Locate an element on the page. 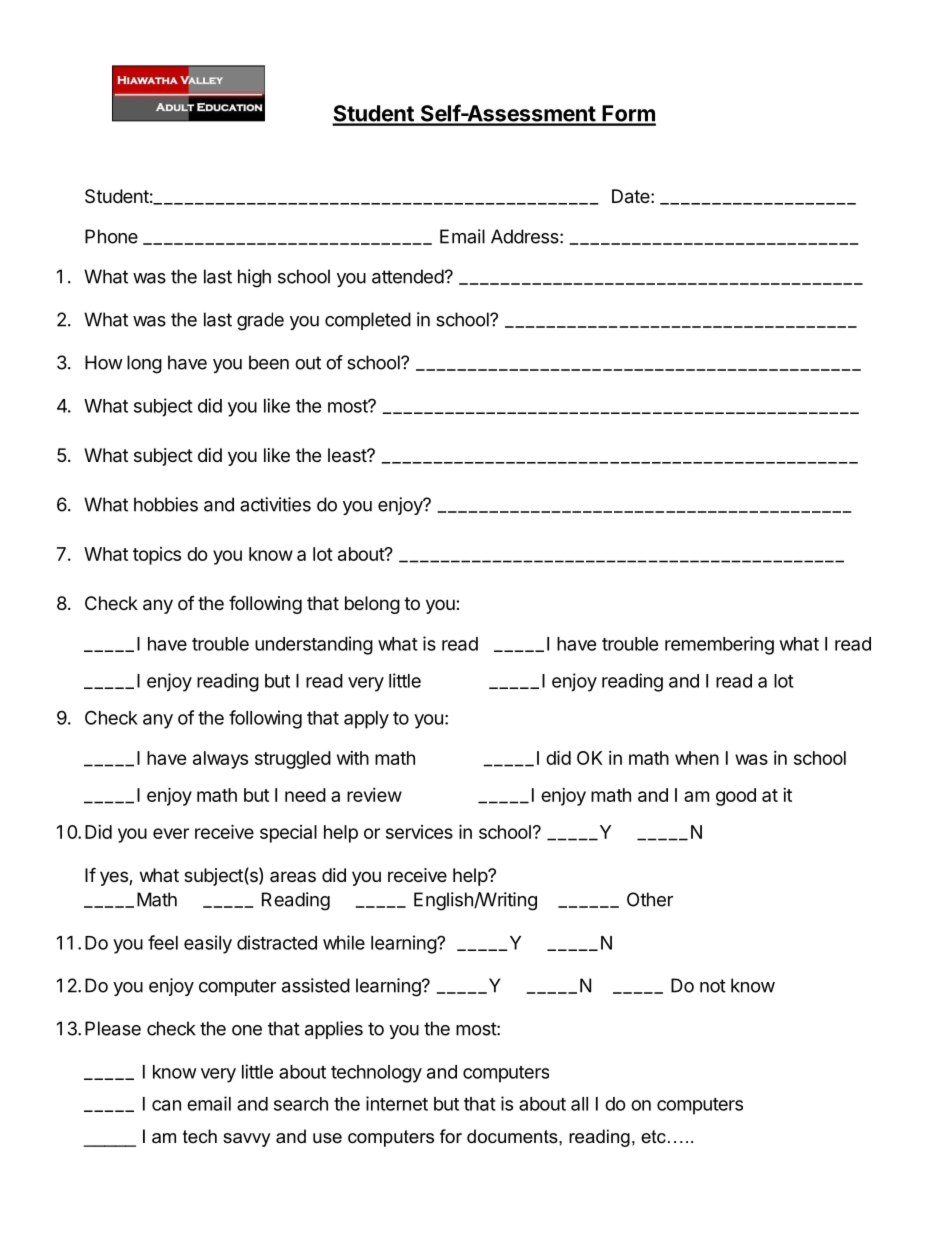 Image resolution: width=952 pixels, height=1233 pixels. when is located at coordinates (697, 758).
